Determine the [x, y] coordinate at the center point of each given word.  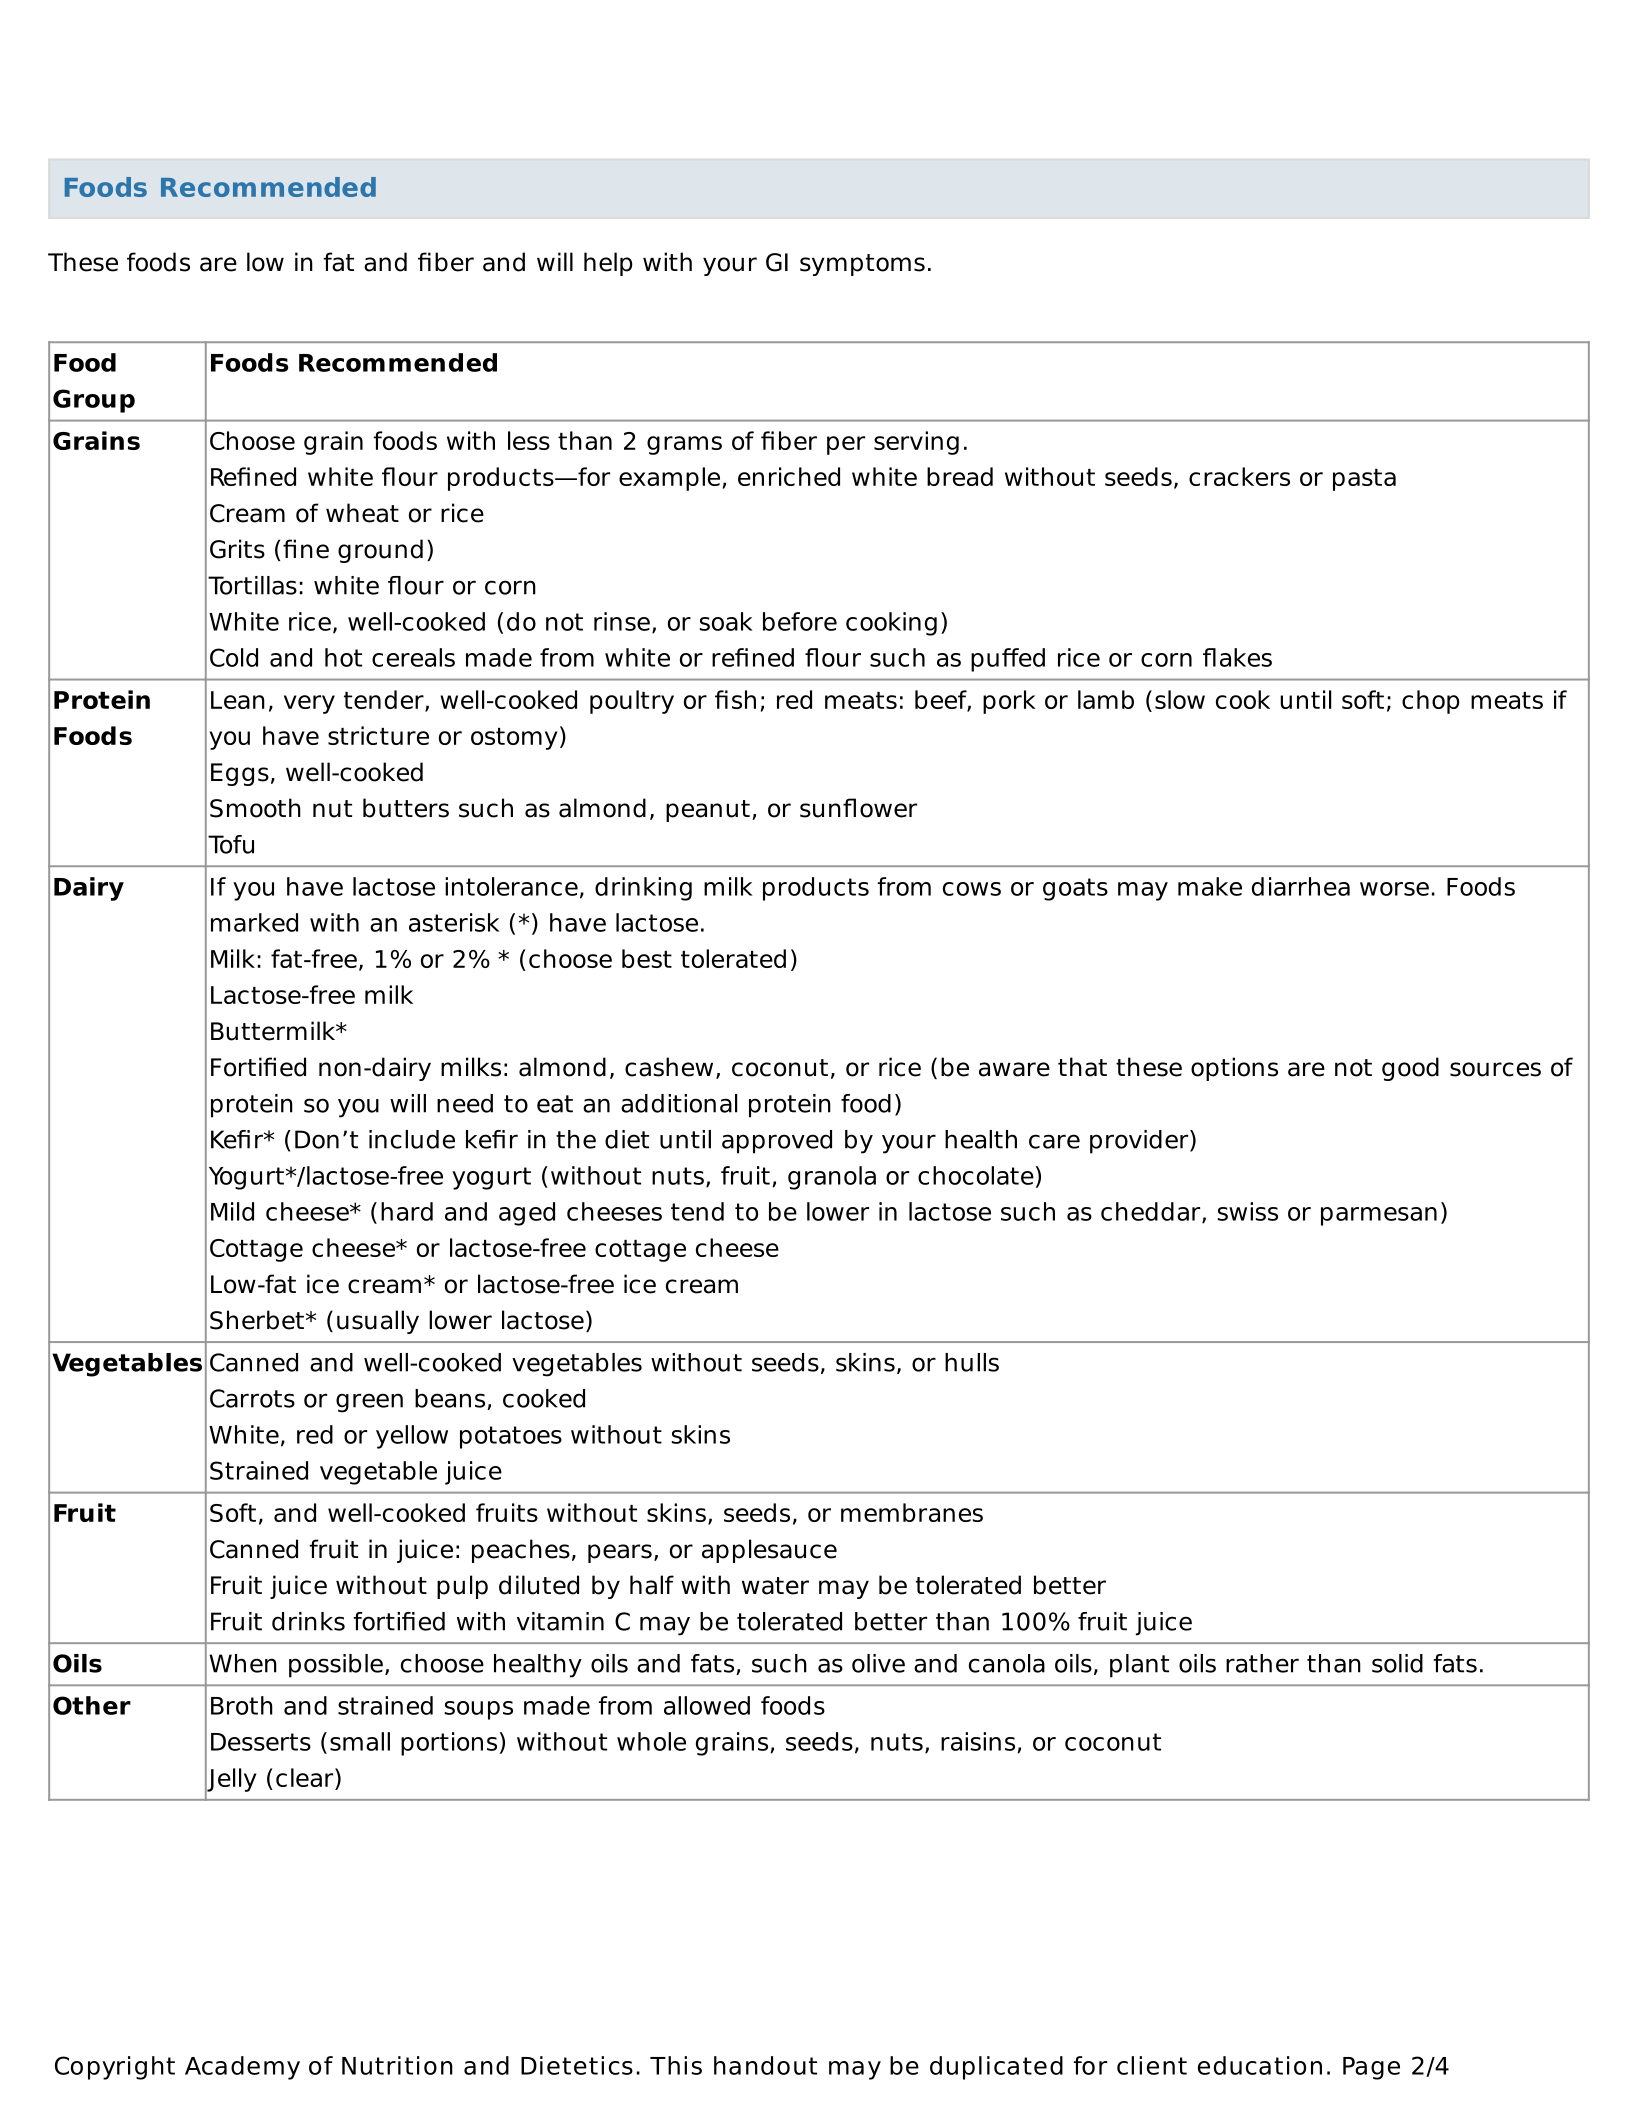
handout [765, 2065]
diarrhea [1301, 886]
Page [1371, 2068]
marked [254, 922]
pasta [1364, 480]
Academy [242, 2068]
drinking [643, 889]
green [369, 1403]
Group [94, 401]
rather [1262, 1663]
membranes [912, 1512]
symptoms [862, 265]
